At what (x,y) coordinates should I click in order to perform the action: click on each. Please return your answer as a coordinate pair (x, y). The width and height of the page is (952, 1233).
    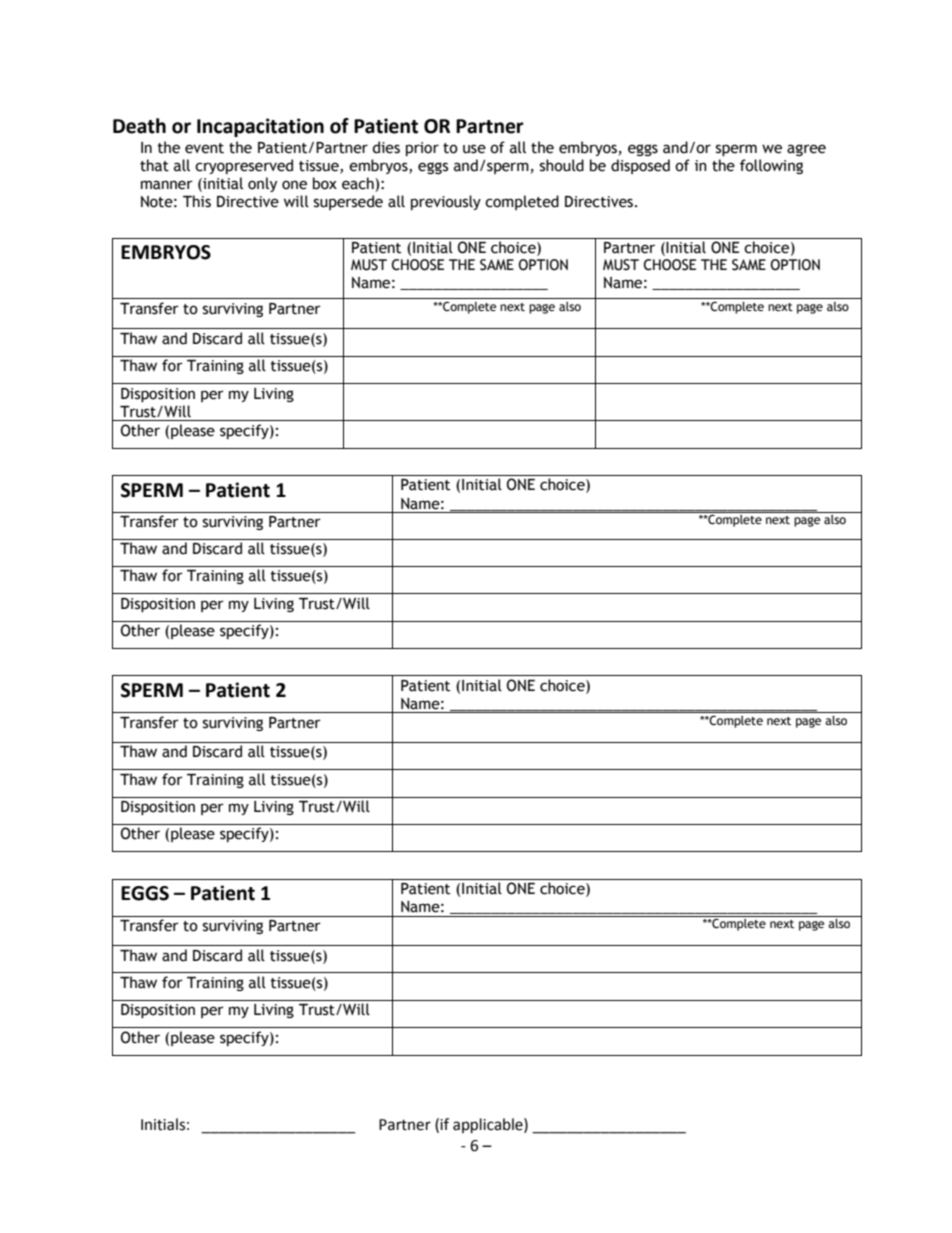
    Looking at the image, I should click on (359, 184).
